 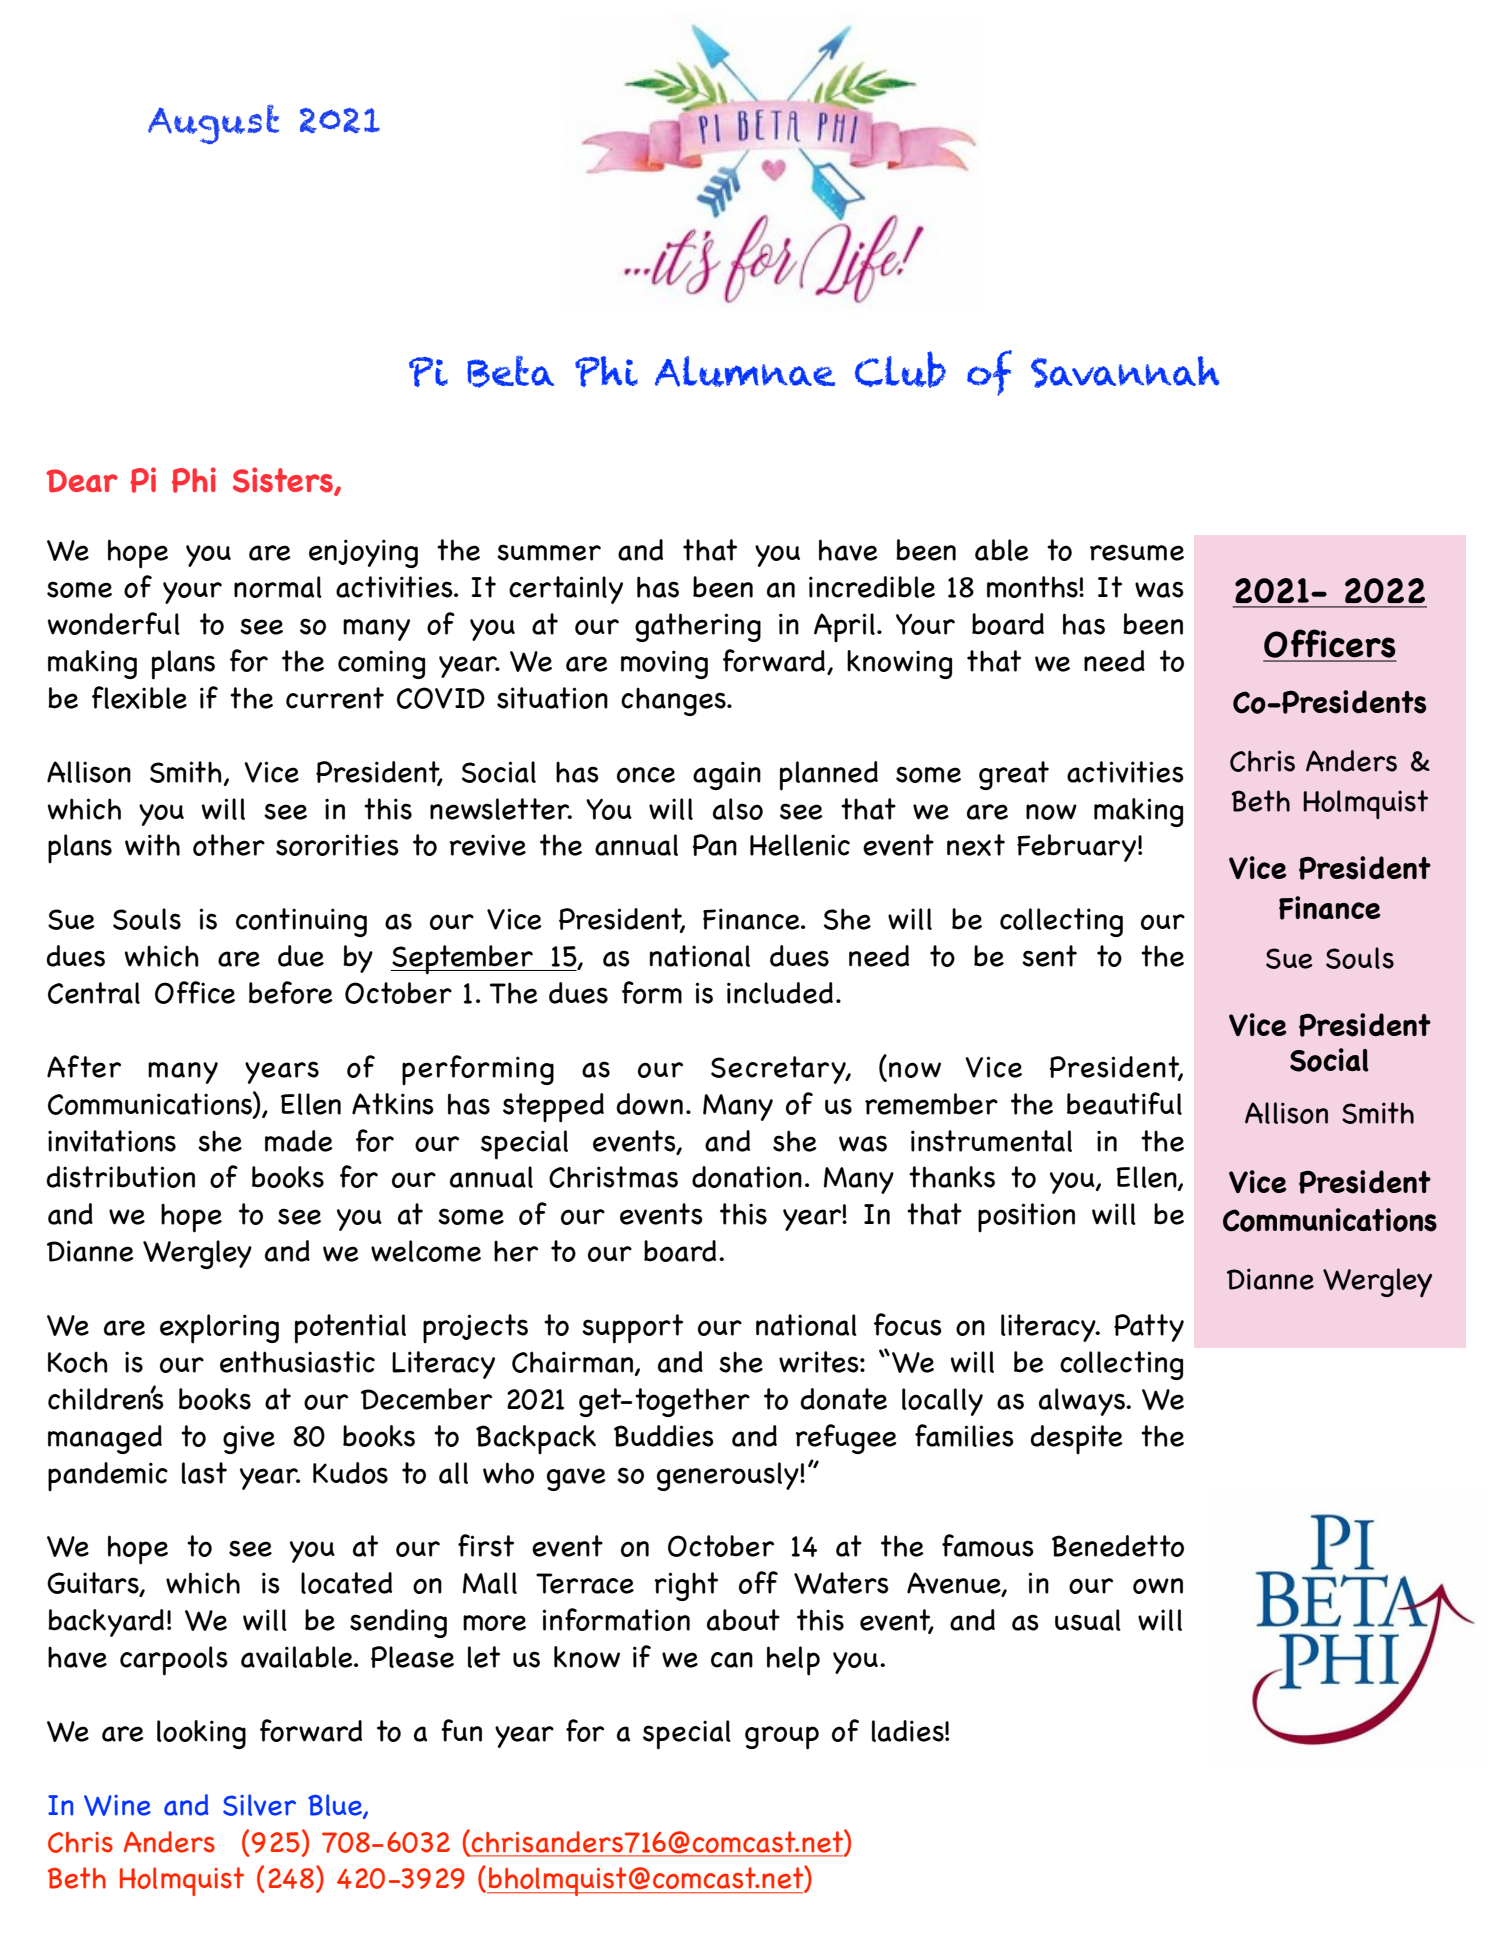 I want to click on August, so click(x=213, y=124).
